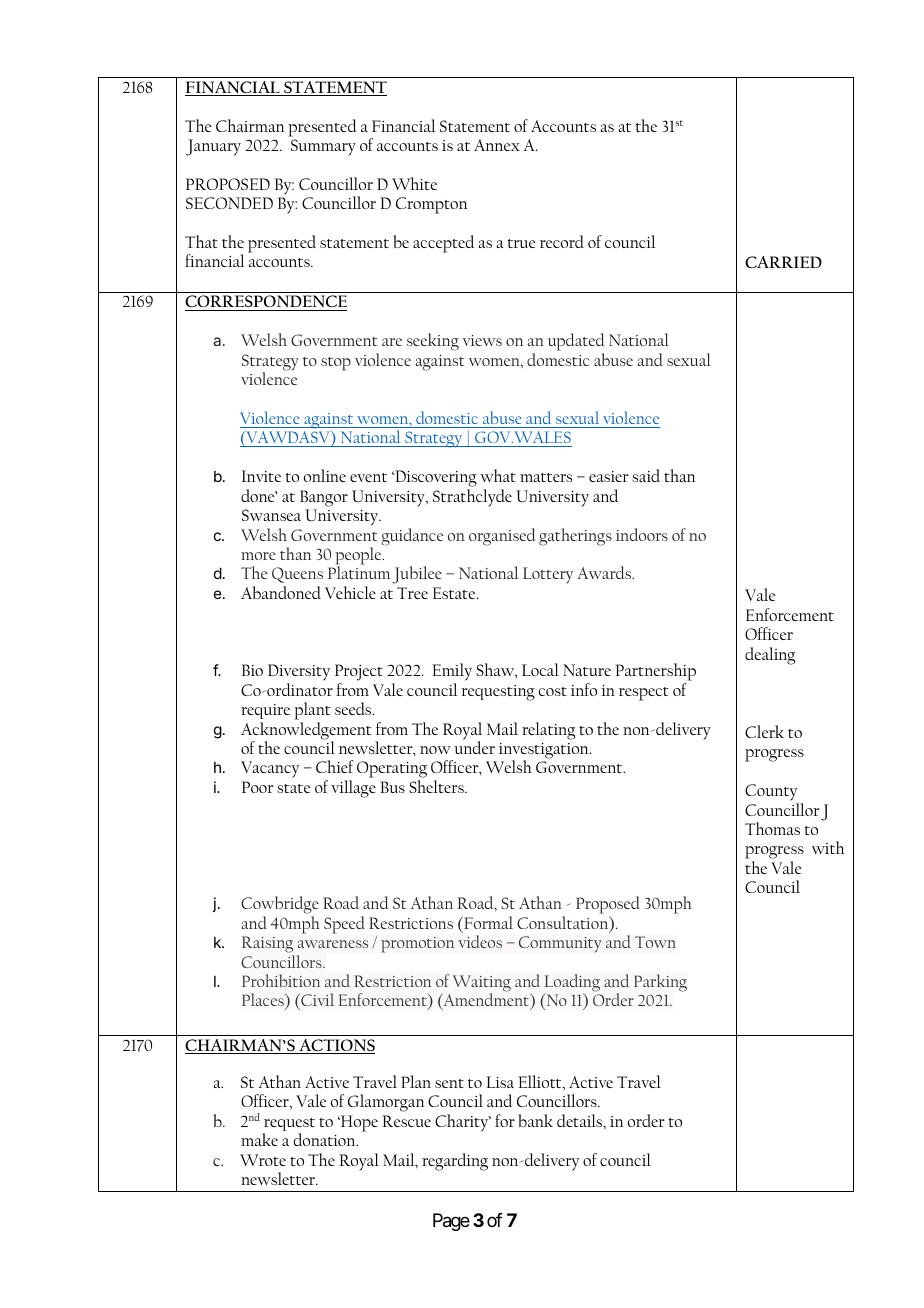 This screenshot has height=1308, width=924. I want to click on Wrote, so click(263, 1160).
